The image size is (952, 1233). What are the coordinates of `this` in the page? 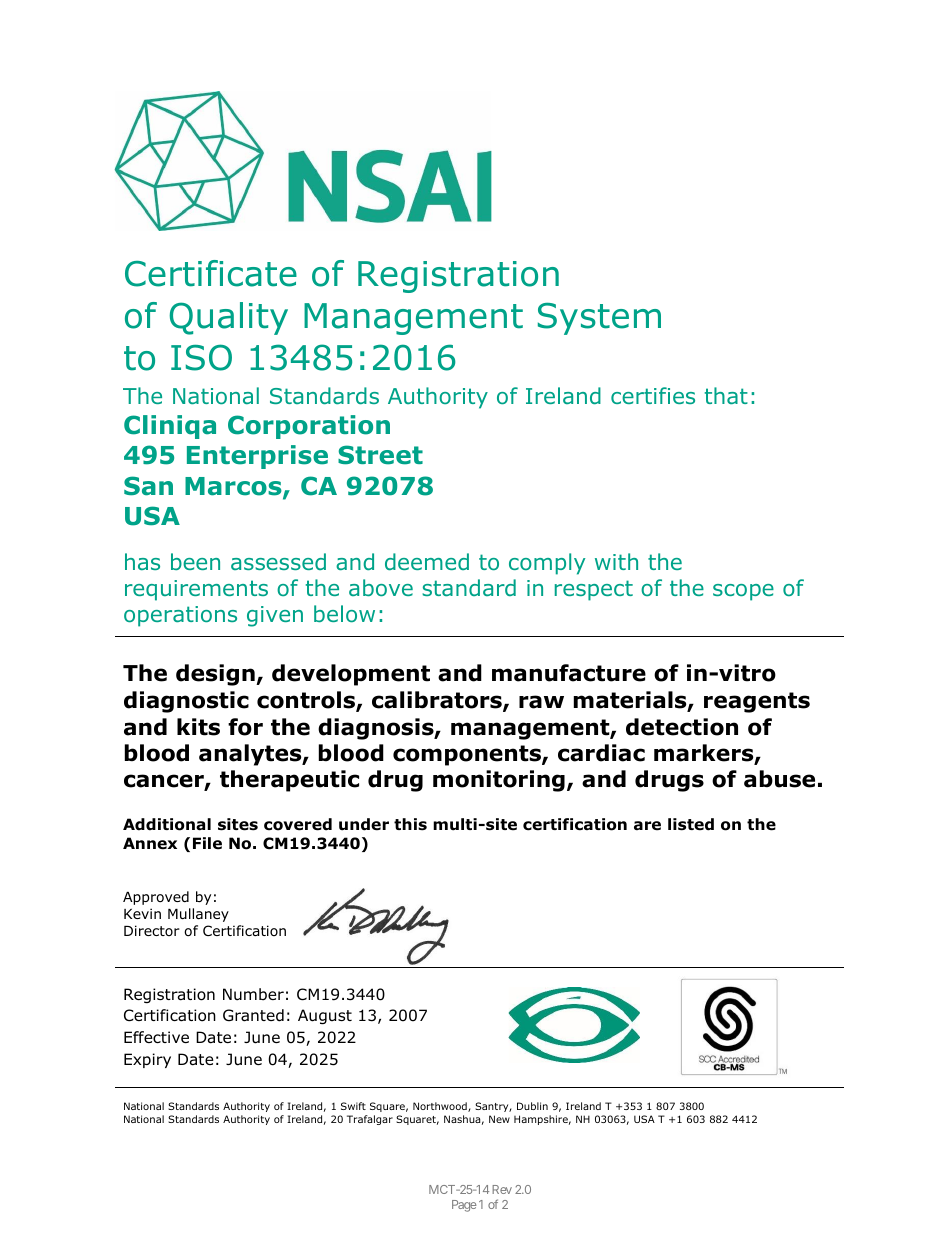 It's located at (410, 824).
